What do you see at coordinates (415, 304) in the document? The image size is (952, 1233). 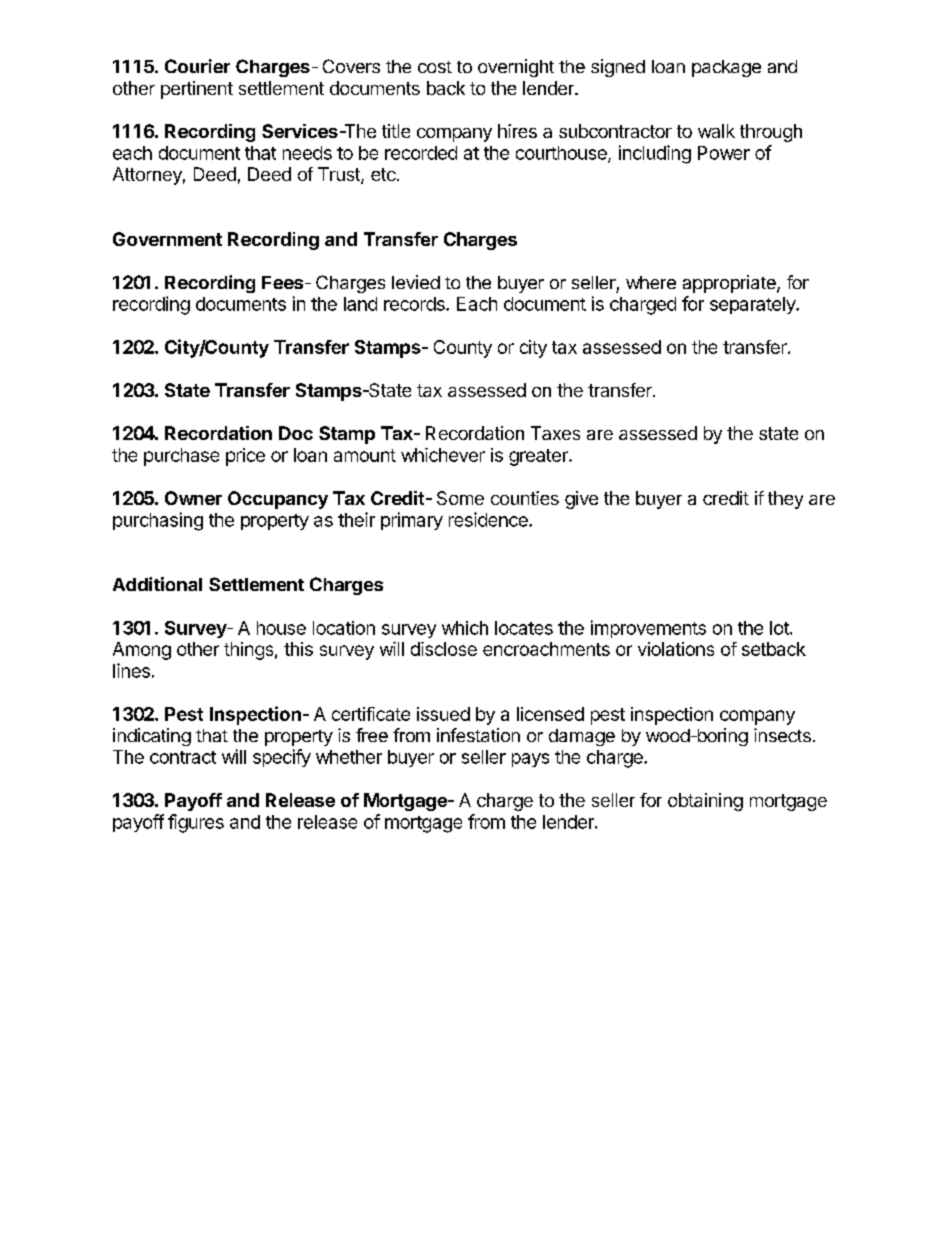 I see `records` at bounding box center [415, 304].
